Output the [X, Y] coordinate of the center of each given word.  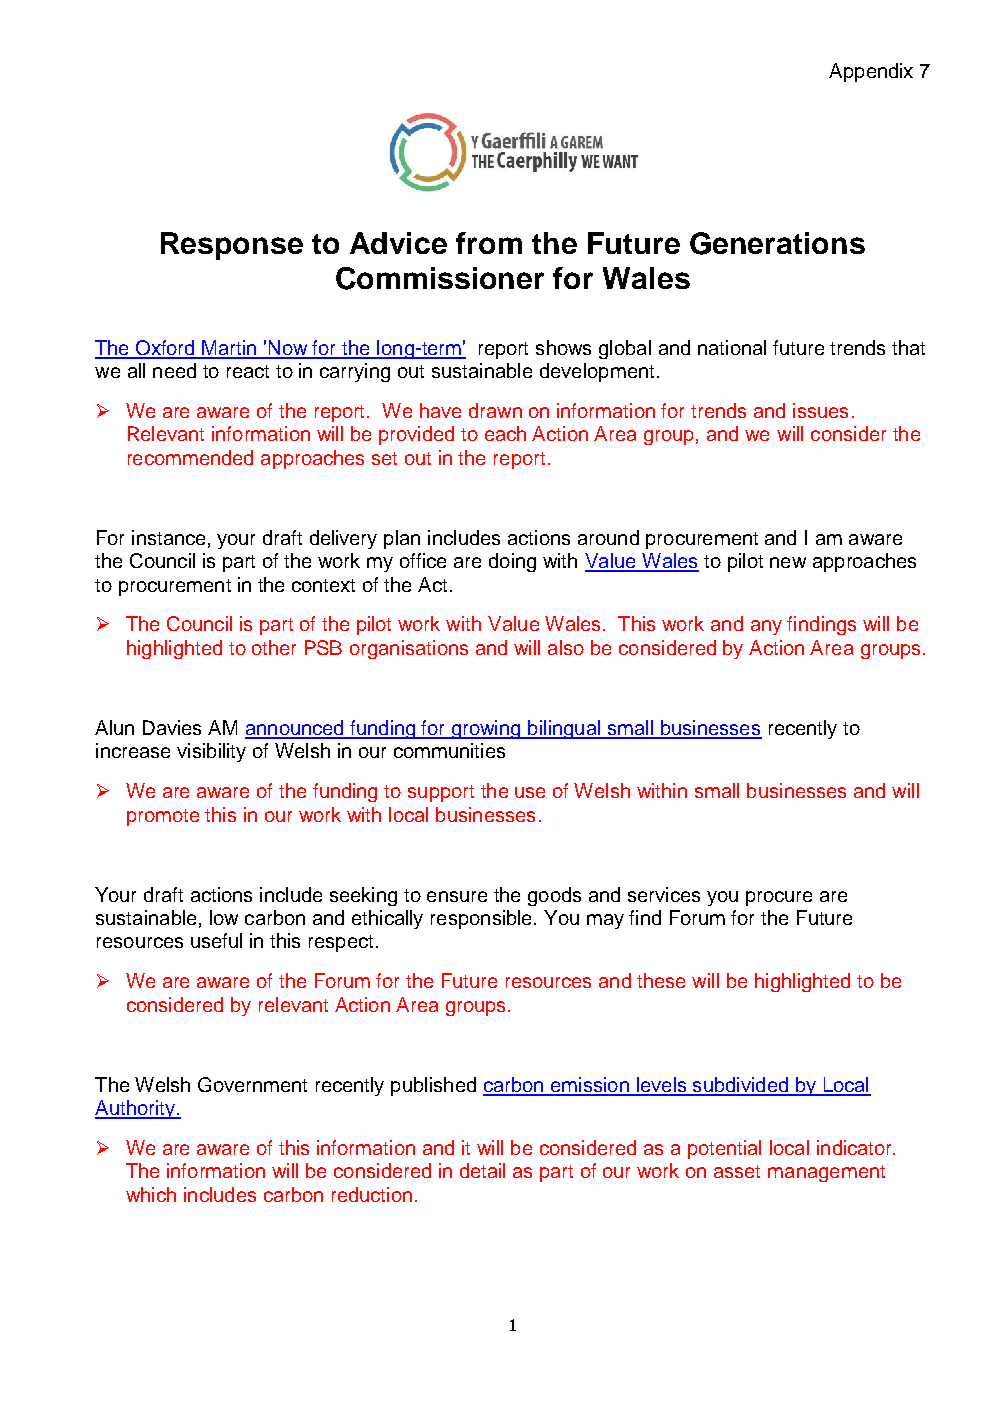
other [274, 647]
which [151, 1194]
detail [482, 1170]
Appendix [871, 72]
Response [232, 246]
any [766, 627]
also [566, 647]
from [489, 243]
